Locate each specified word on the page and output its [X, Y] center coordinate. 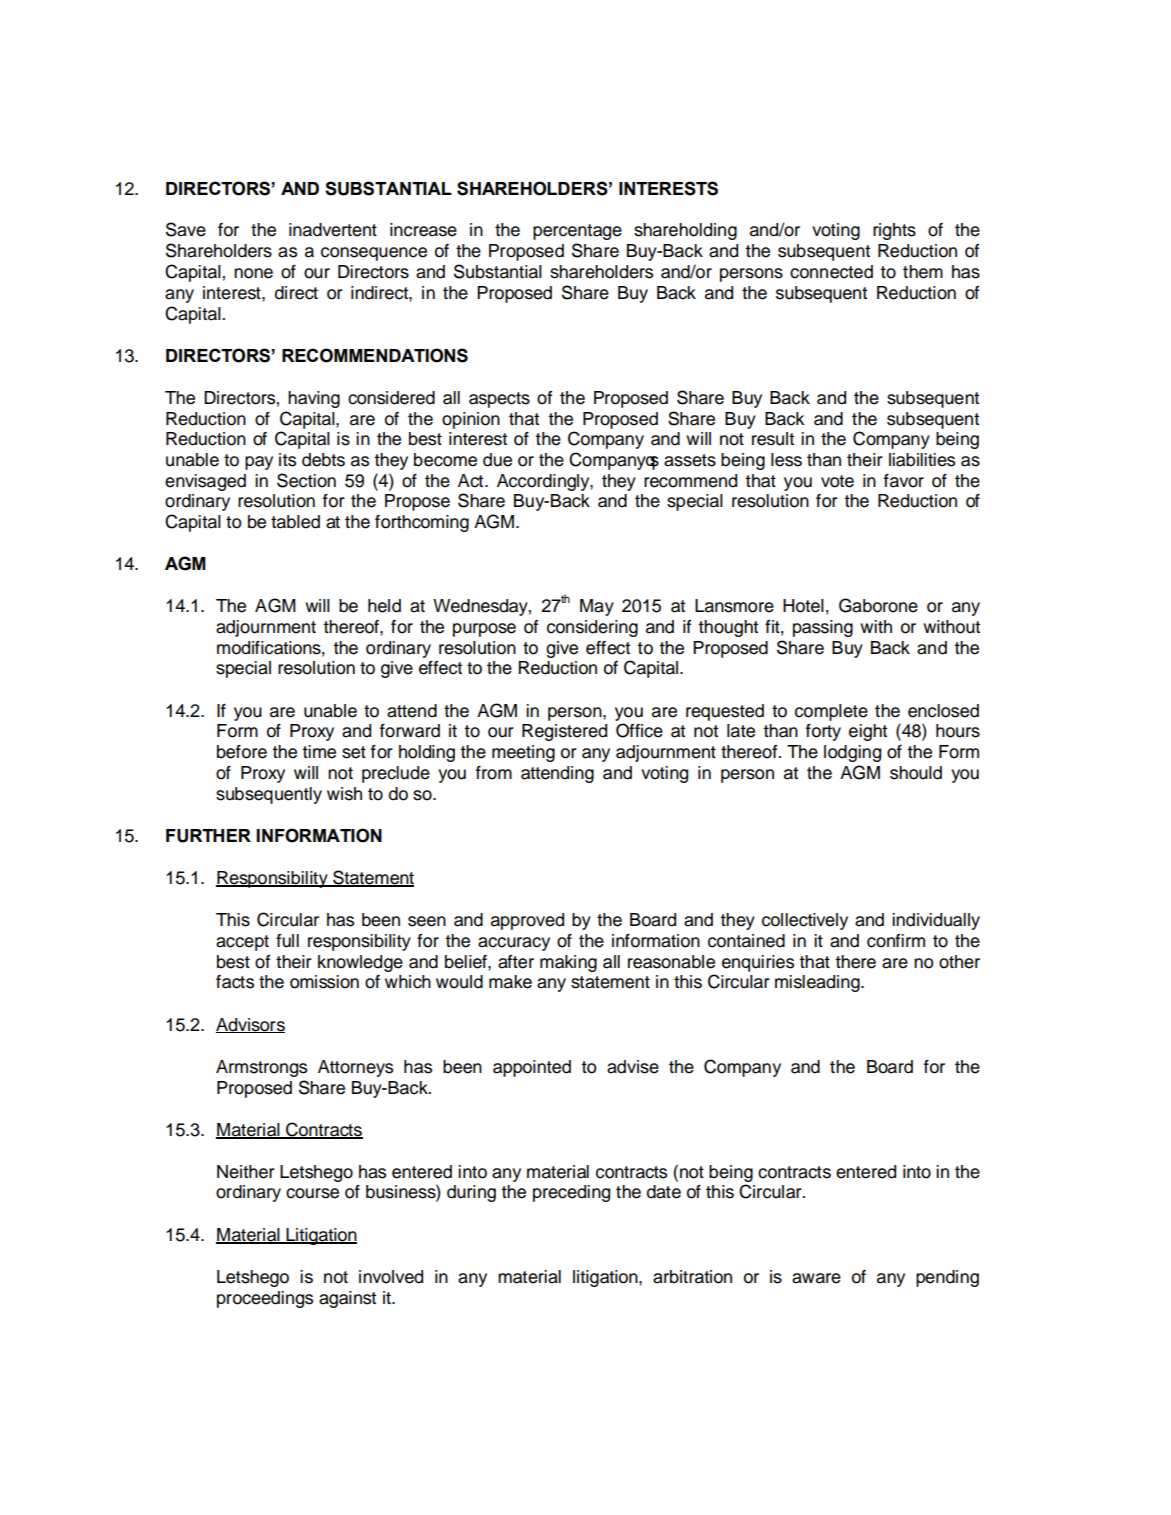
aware [816, 1278]
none [253, 273]
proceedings [265, 1299]
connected [831, 272]
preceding [571, 1193]
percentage [577, 232]
